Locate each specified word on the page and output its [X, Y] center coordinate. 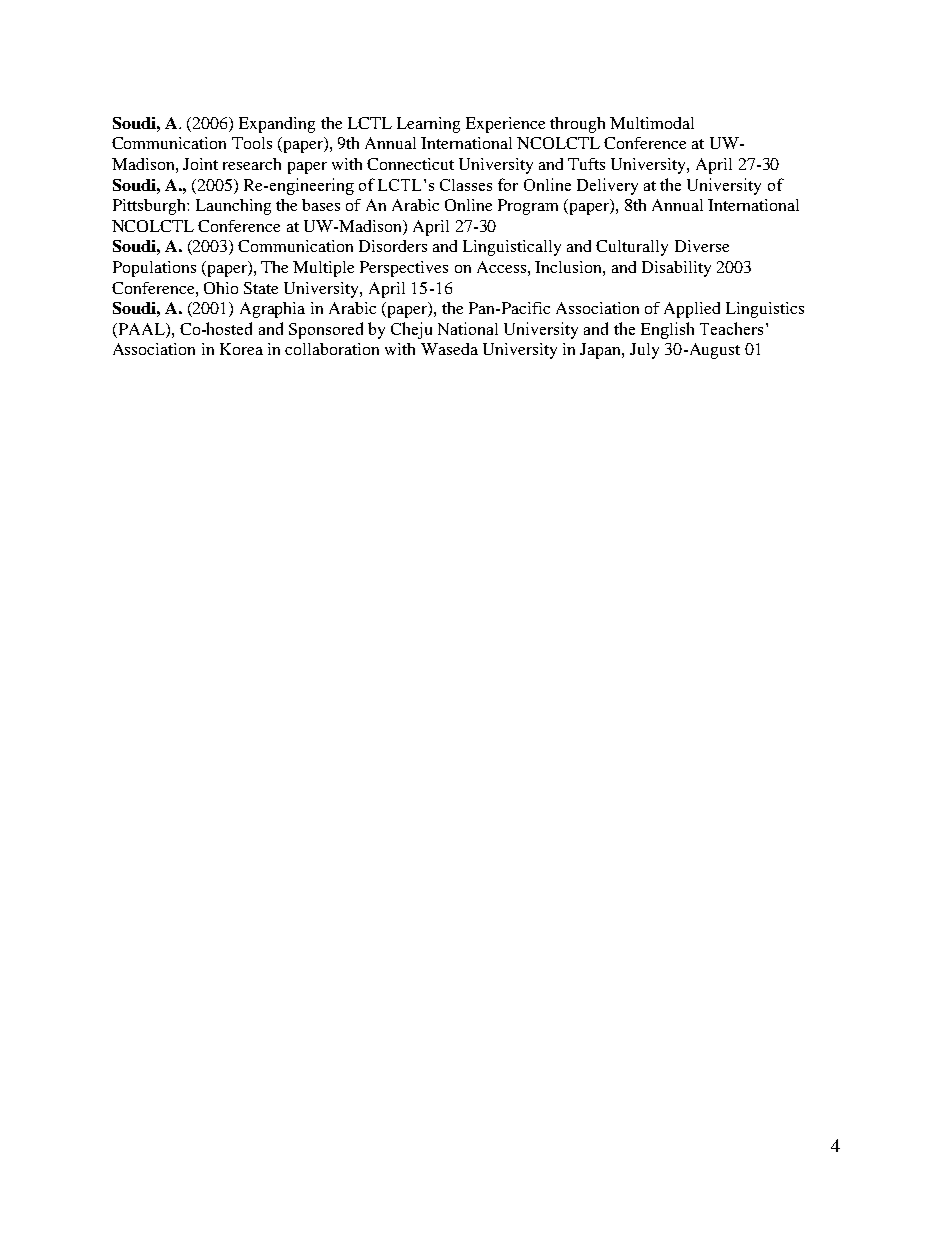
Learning [428, 125]
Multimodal [652, 123]
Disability [676, 269]
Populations [154, 269]
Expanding [277, 125]
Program [528, 207]
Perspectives [404, 269]
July [644, 351]
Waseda [449, 349]
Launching [233, 207]
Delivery [607, 186]
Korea [241, 349]
